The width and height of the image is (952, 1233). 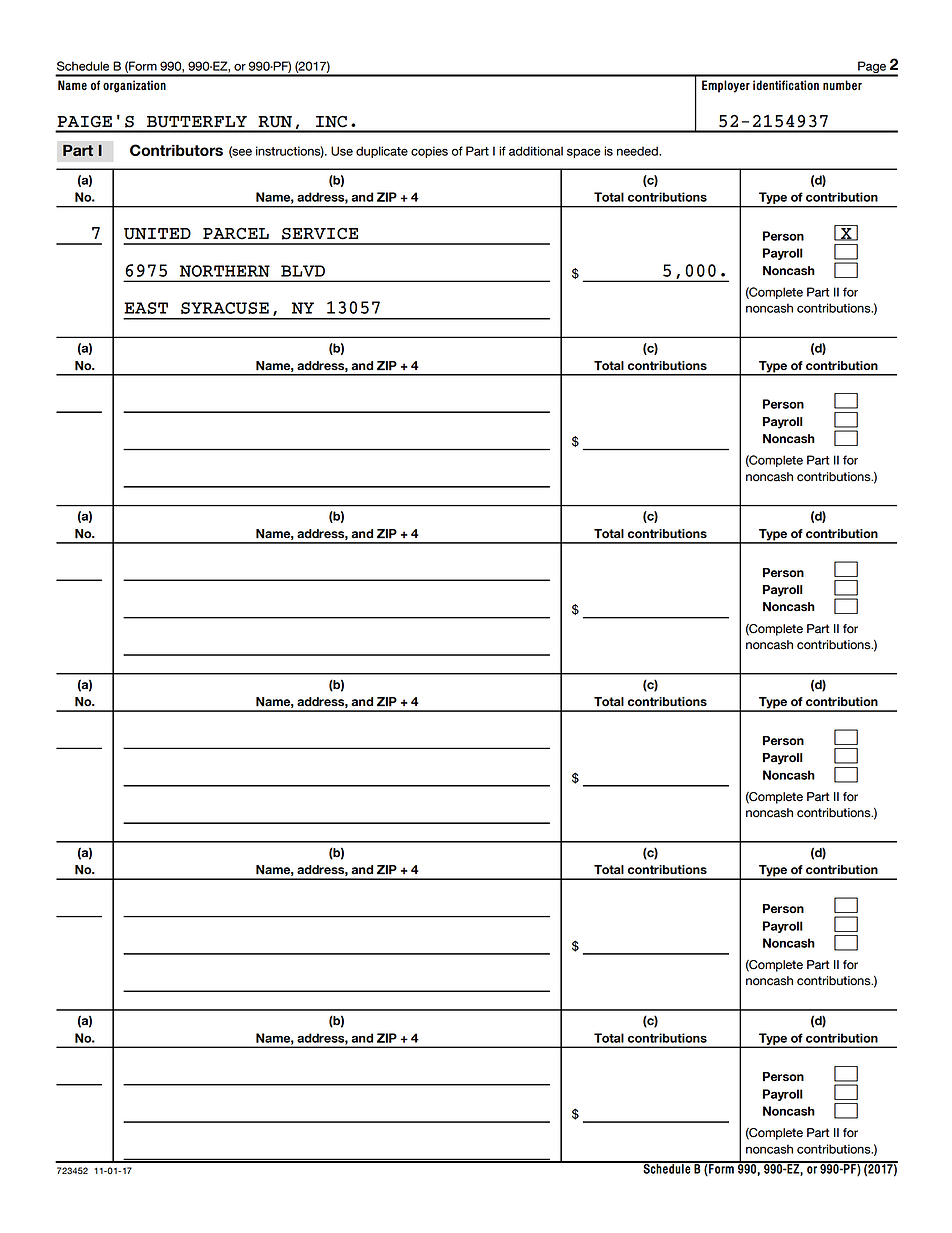 I want to click on organization, so click(x=134, y=86).
